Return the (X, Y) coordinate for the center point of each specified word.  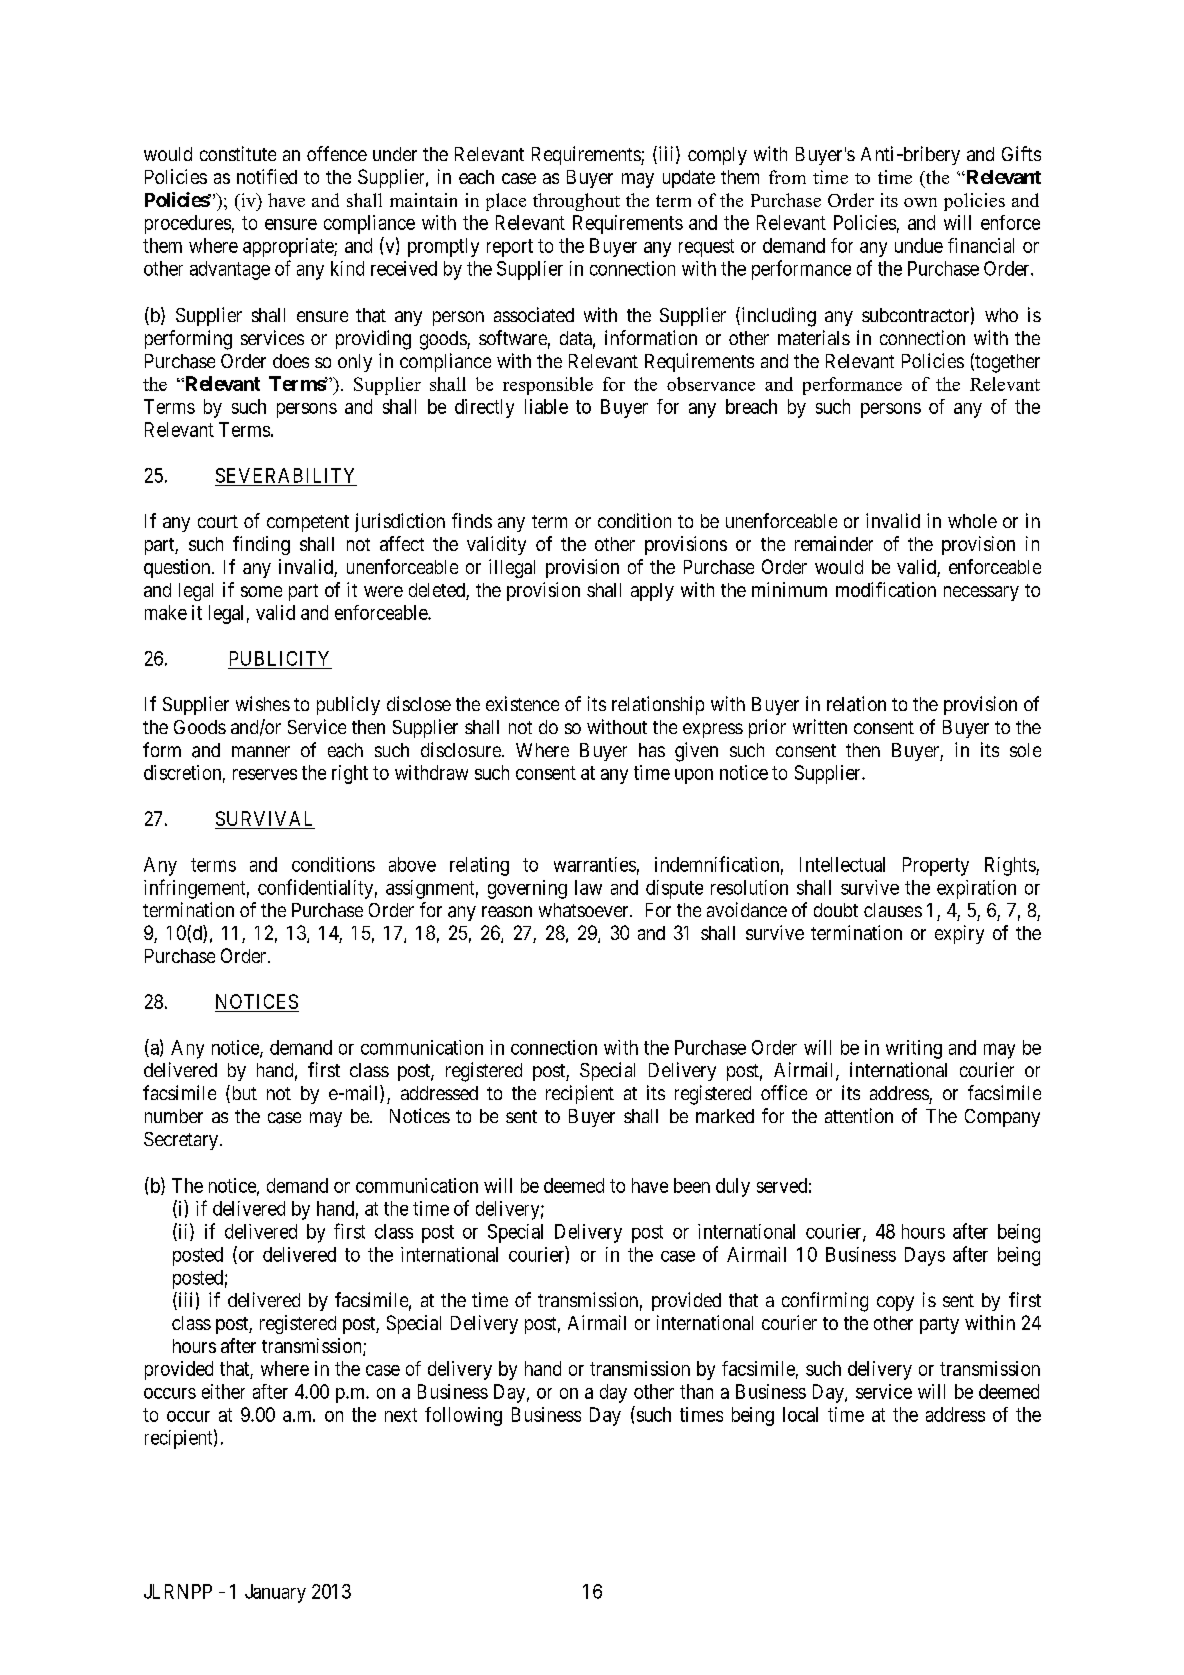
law (588, 887)
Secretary (181, 1141)
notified (267, 176)
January (275, 1593)
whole (972, 521)
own (920, 202)
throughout (576, 202)
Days (925, 1256)
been (692, 1185)
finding (261, 545)
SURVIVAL (264, 818)
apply (652, 592)
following (463, 1416)
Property (936, 866)
